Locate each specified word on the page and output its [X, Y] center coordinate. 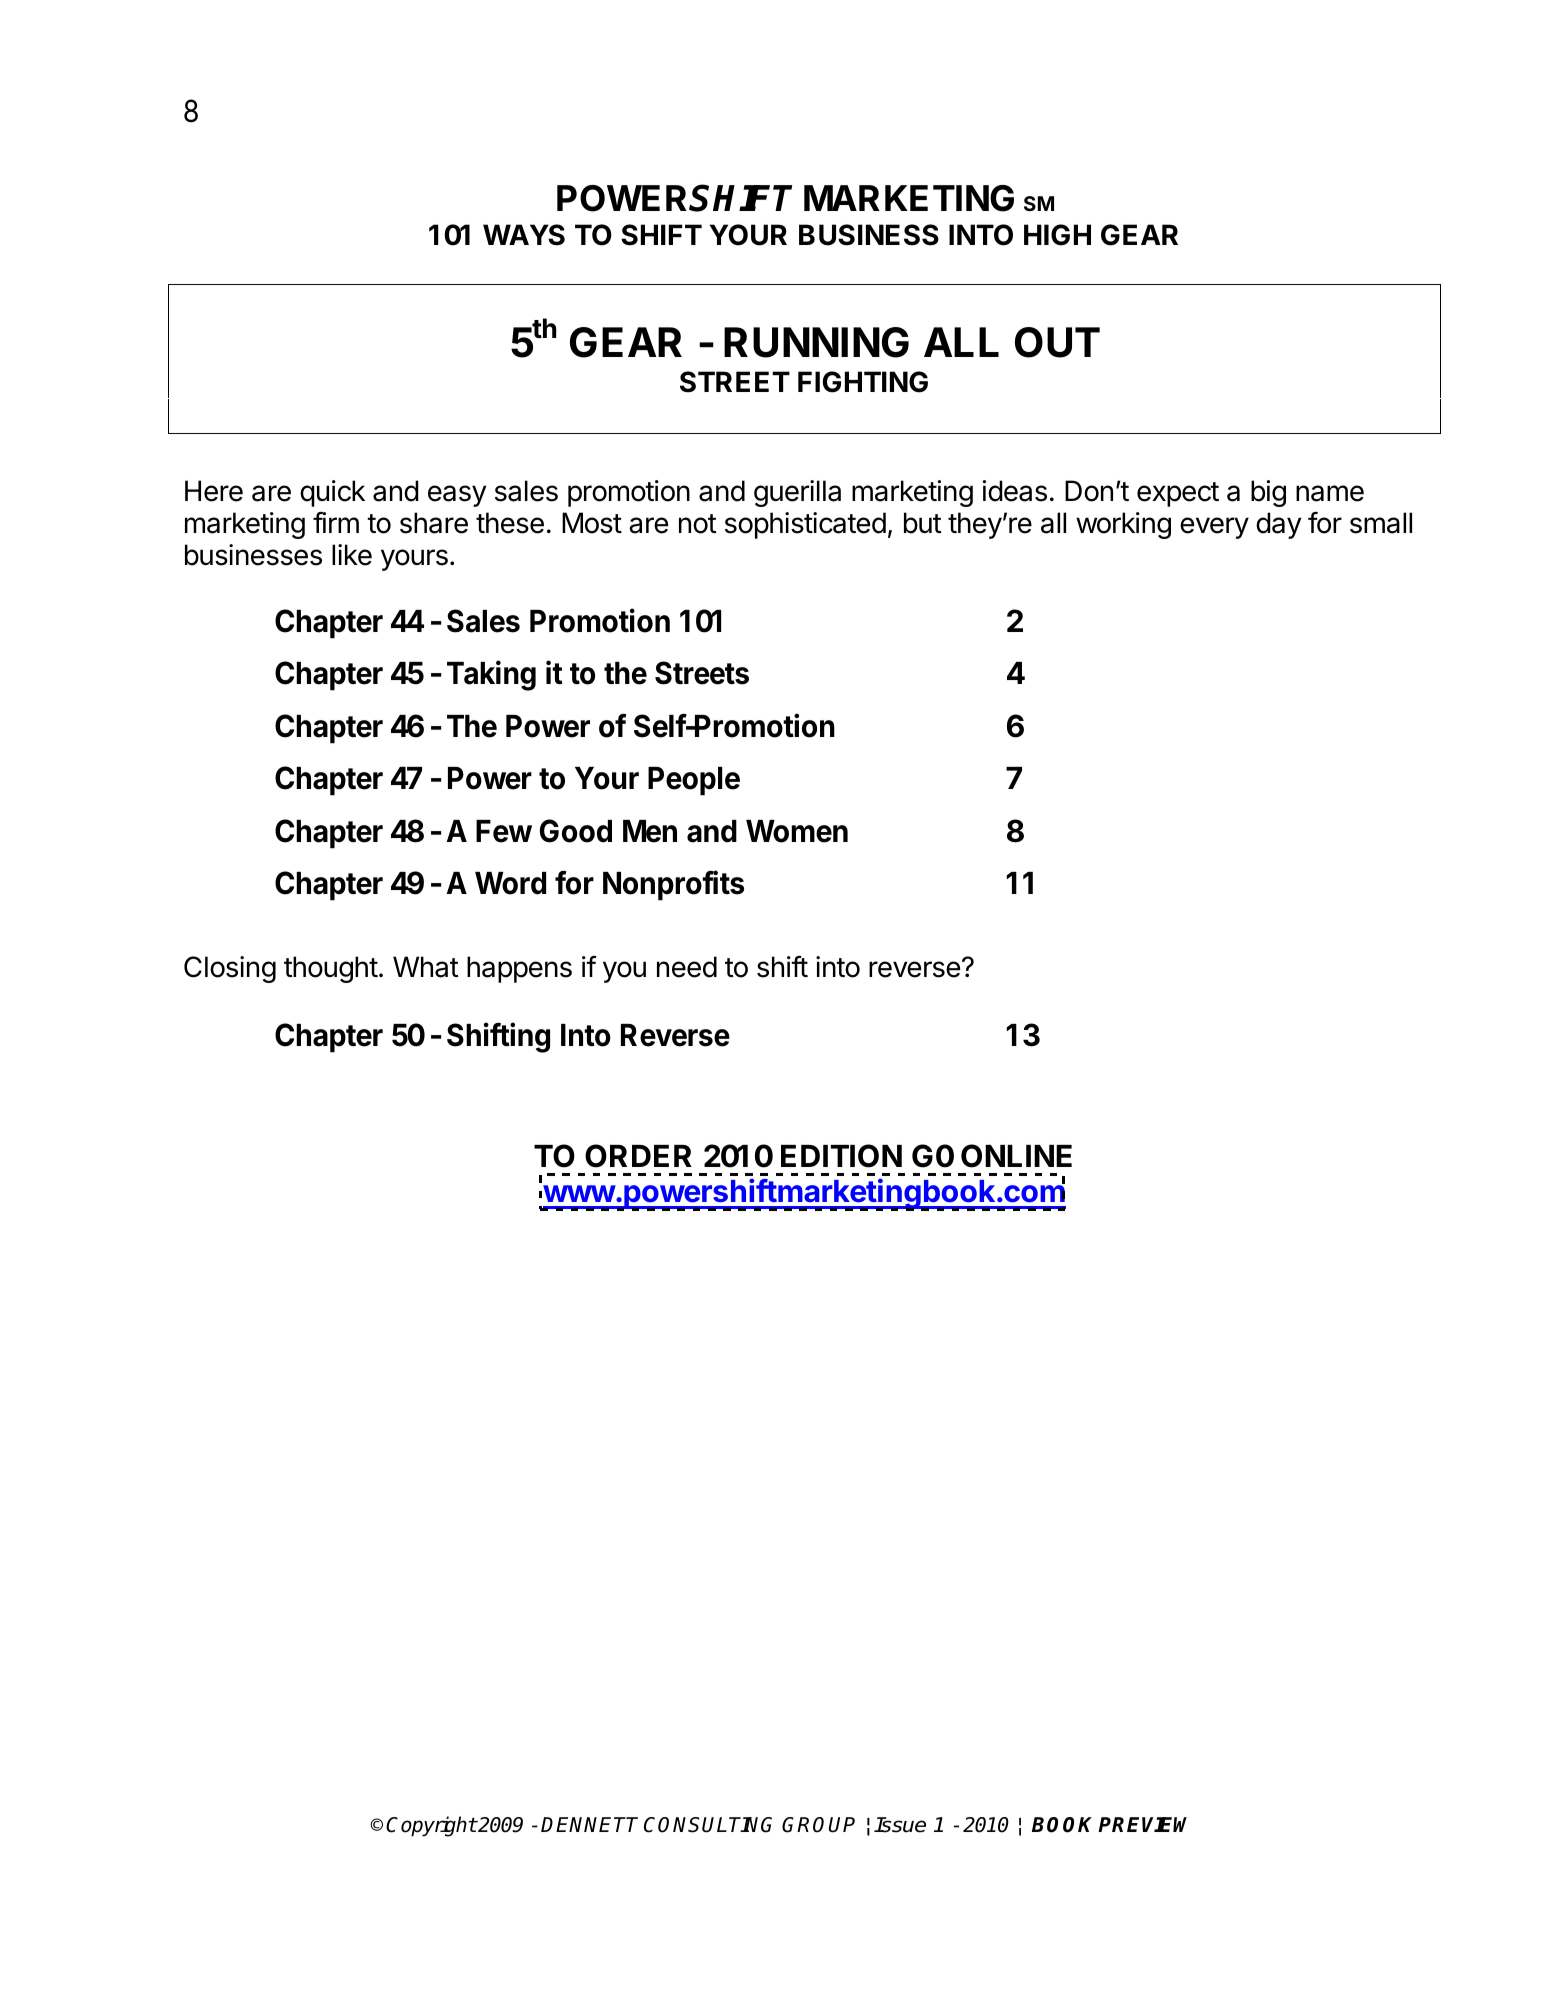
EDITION [841, 1156]
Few [504, 831]
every [1214, 528]
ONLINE [1016, 1156]
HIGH [1057, 235]
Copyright [431, 1826]
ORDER [638, 1156]
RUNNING [816, 342]
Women [797, 831]
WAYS [524, 235]
